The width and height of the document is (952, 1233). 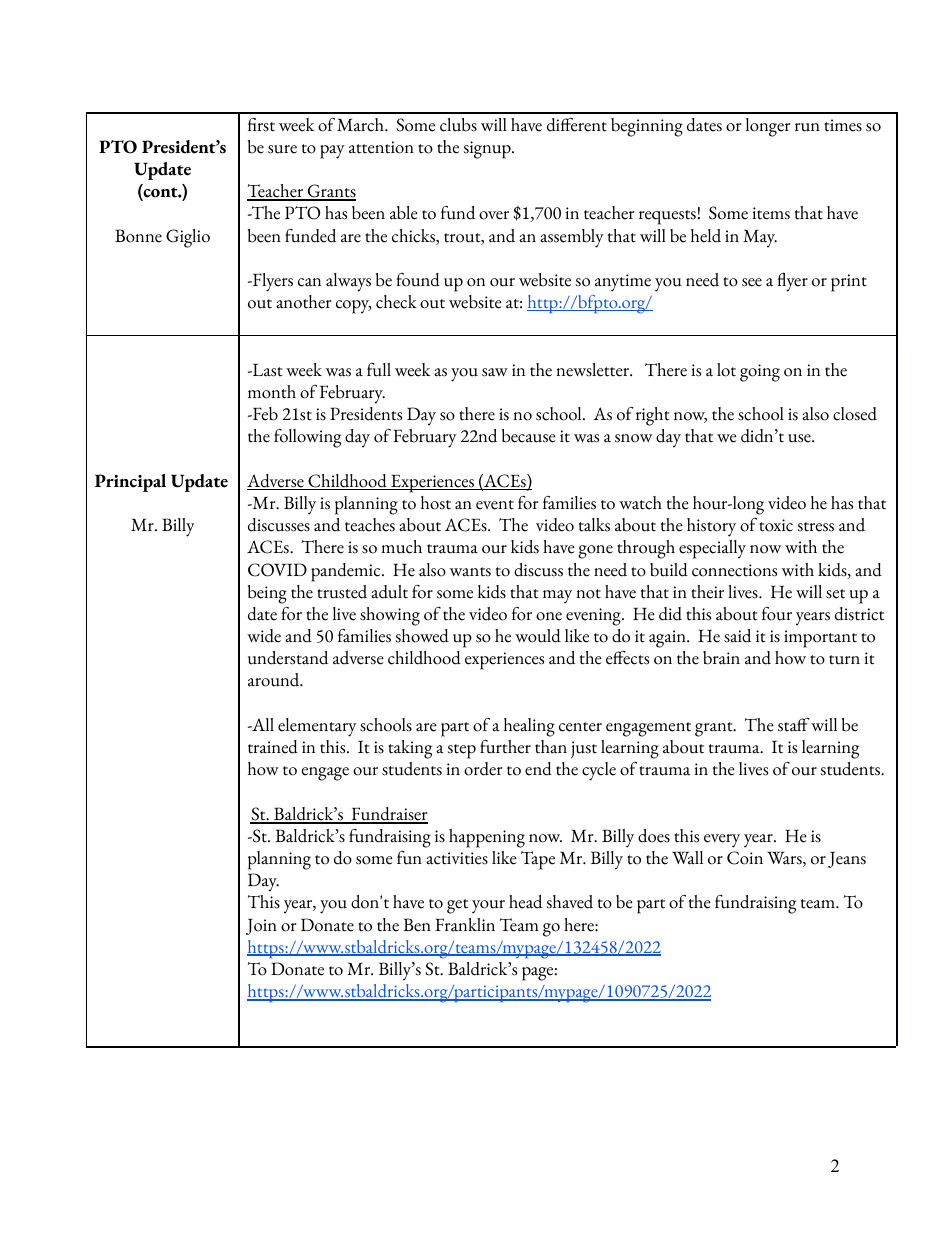 I want to click on toxic, so click(x=776, y=525).
